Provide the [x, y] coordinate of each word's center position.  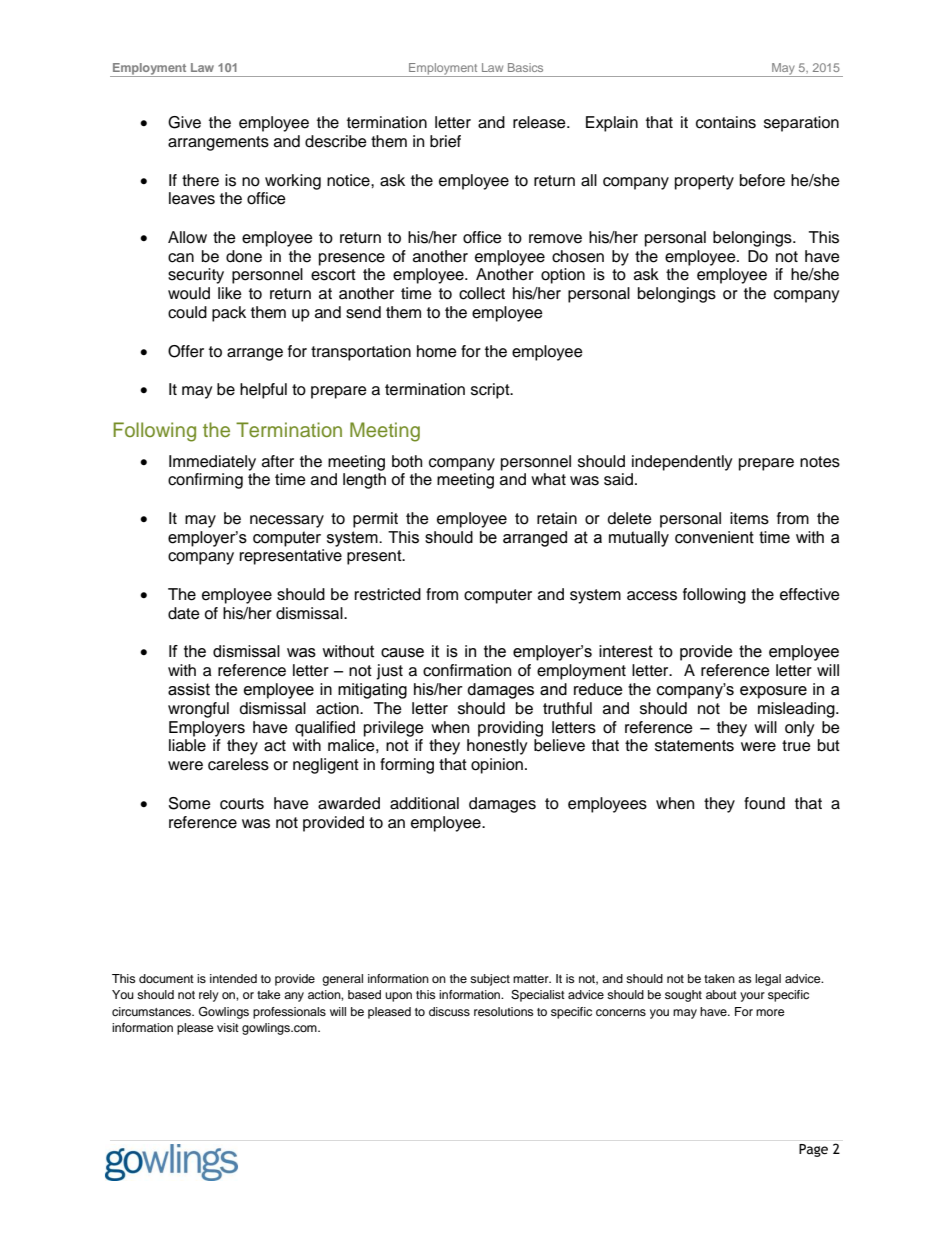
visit [228, 1027]
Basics [525, 67]
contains [726, 122]
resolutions [504, 1011]
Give [184, 122]
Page [813, 1150]
